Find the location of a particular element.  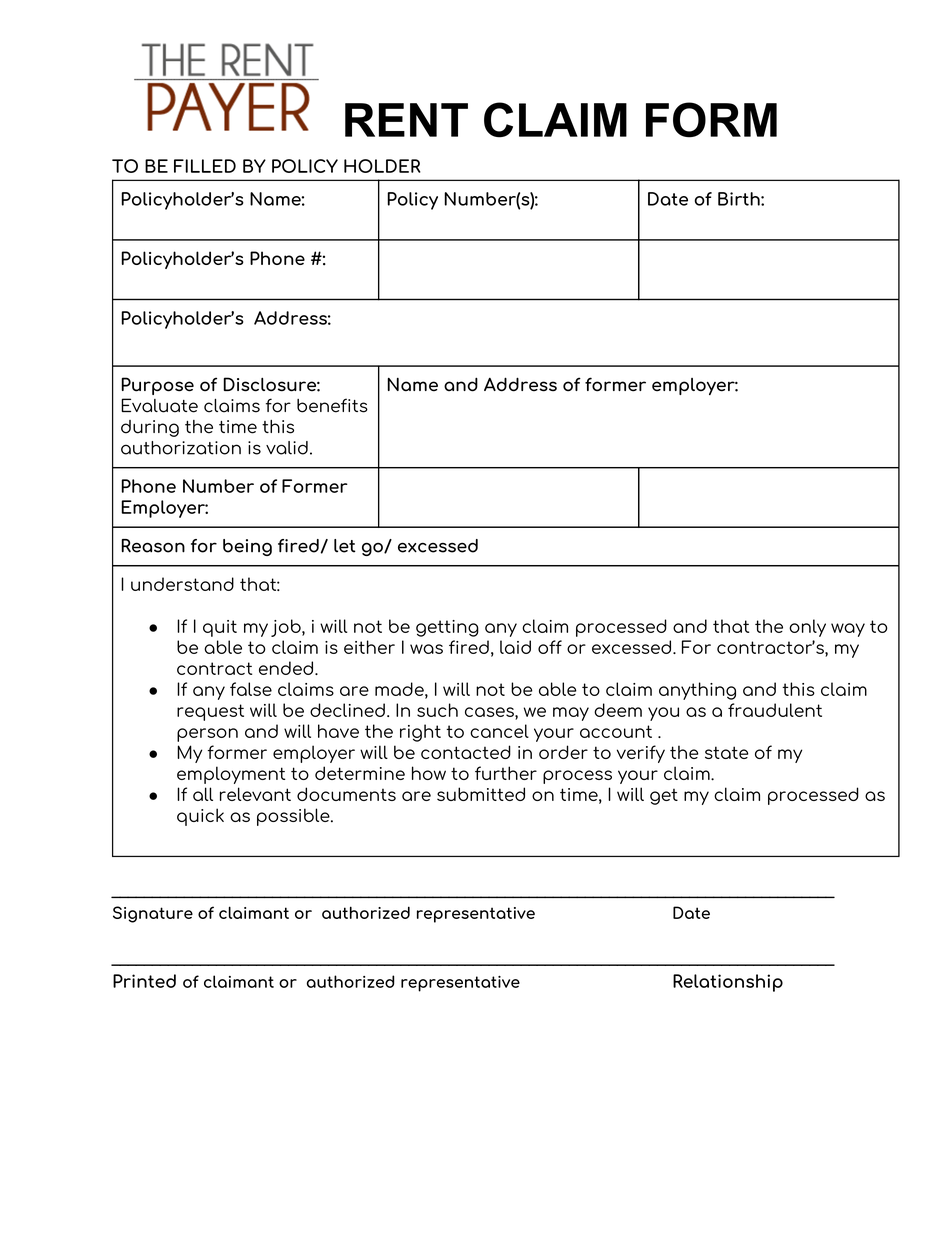

only is located at coordinates (807, 628).
